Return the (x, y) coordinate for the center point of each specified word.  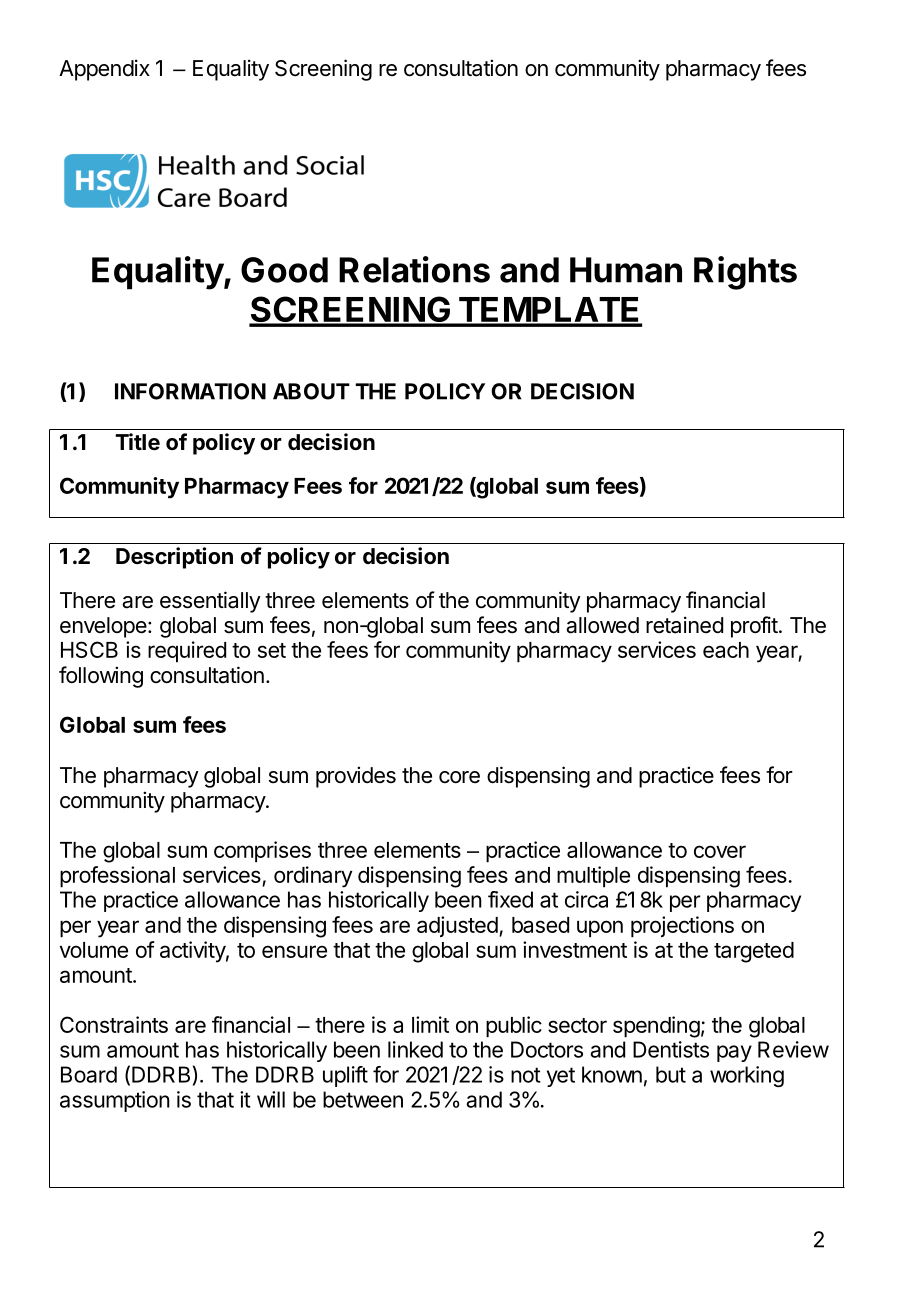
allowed (602, 625)
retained (684, 625)
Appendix (104, 70)
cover (720, 851)
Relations (414, 269)
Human (626, 270)
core (459, 777)
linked (415, 1049)
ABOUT (311, 391)
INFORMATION (190, 391)
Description (174, 558)
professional (117, 877)
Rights (745, 273)
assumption (115, 1101)
